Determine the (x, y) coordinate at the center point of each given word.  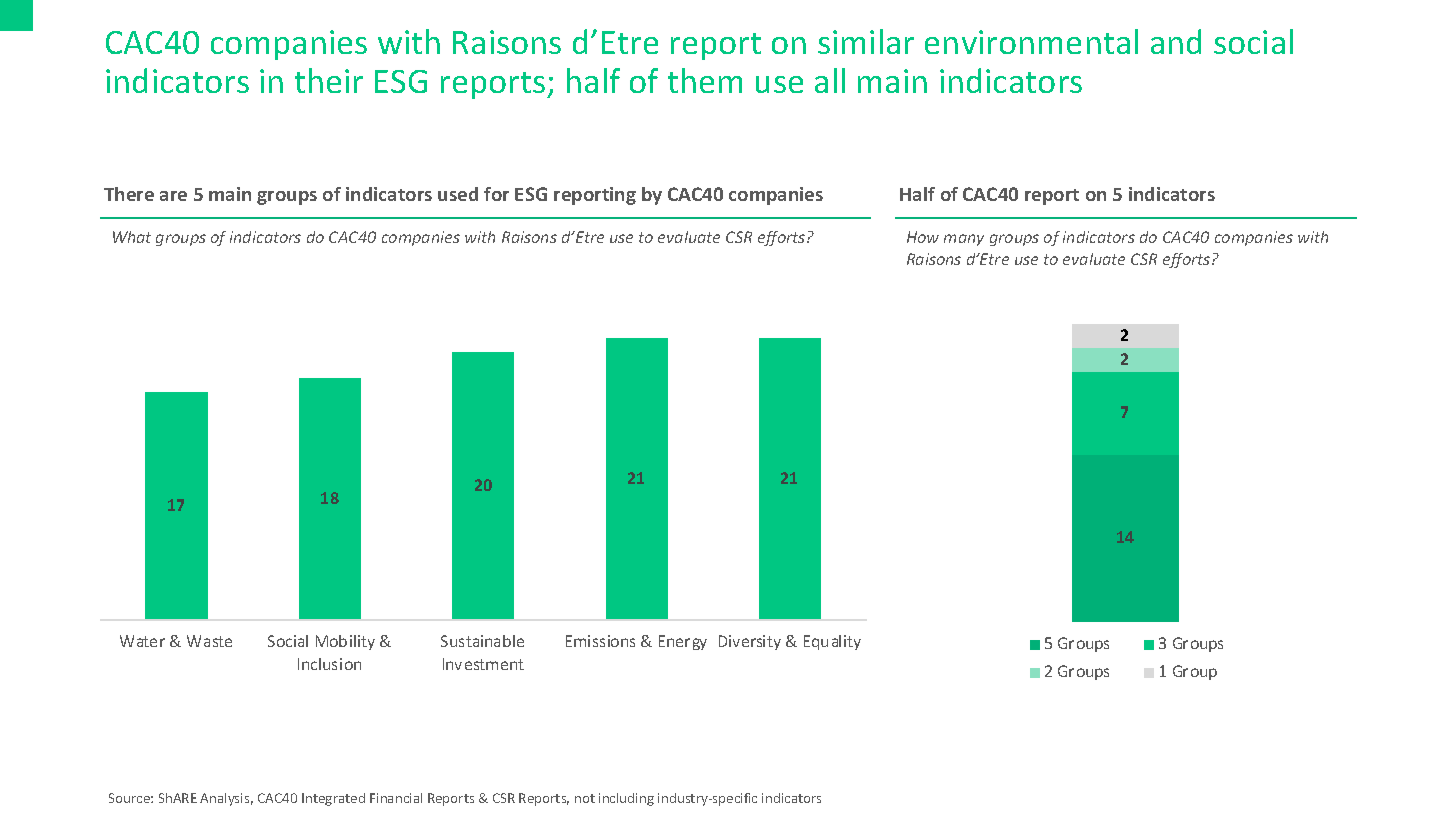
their (329, 80)
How (923, 237)
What (132, 237)
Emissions (600, 641)
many (964, 240)
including (626, 799)
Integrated (333, 799)
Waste (209, 641)
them (705, 80)
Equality (832, 642)
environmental (1031, 41)
